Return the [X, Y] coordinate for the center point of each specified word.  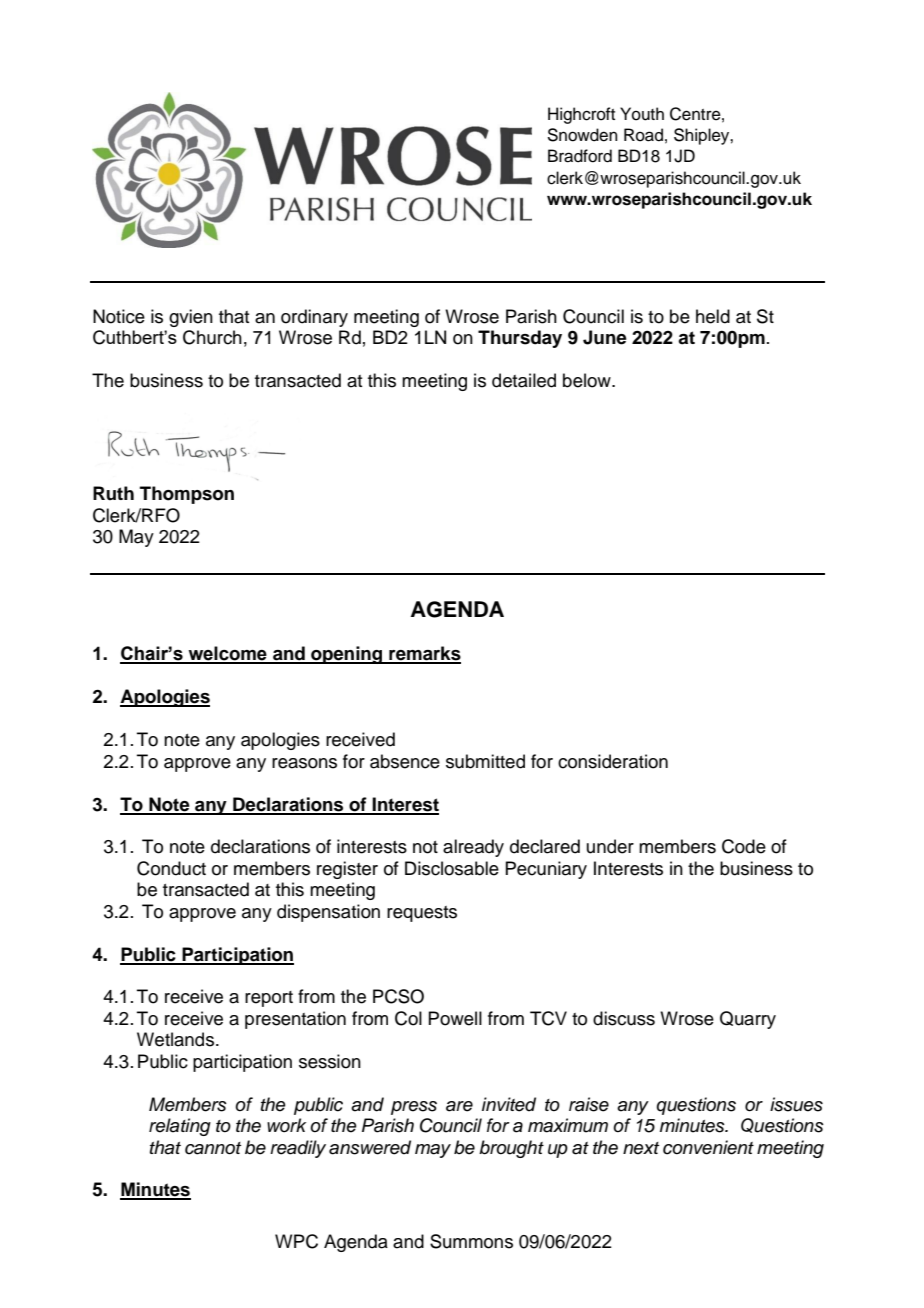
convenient [708, 1147]
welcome [227, 654]
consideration [613, 761]
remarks [424, 654]
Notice [119, 316]
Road [643, 135]
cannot [213, 1148]
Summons [471, 1241]
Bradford [580, 156]
